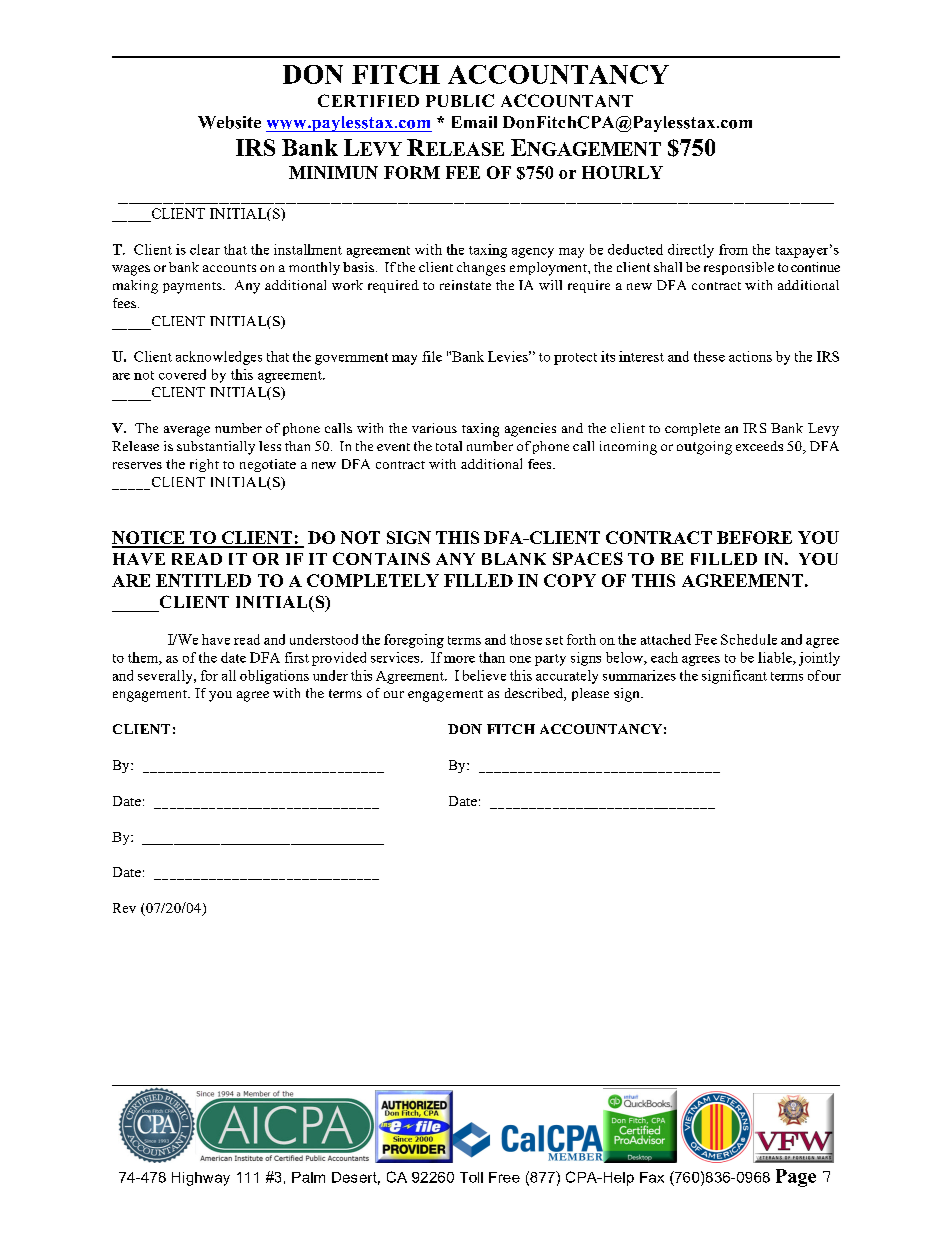 The width and height of the image is (952, 1233). What do you see at coordinates (432, 356) in the image?
I see `file` at bounding box center [432, 356].
